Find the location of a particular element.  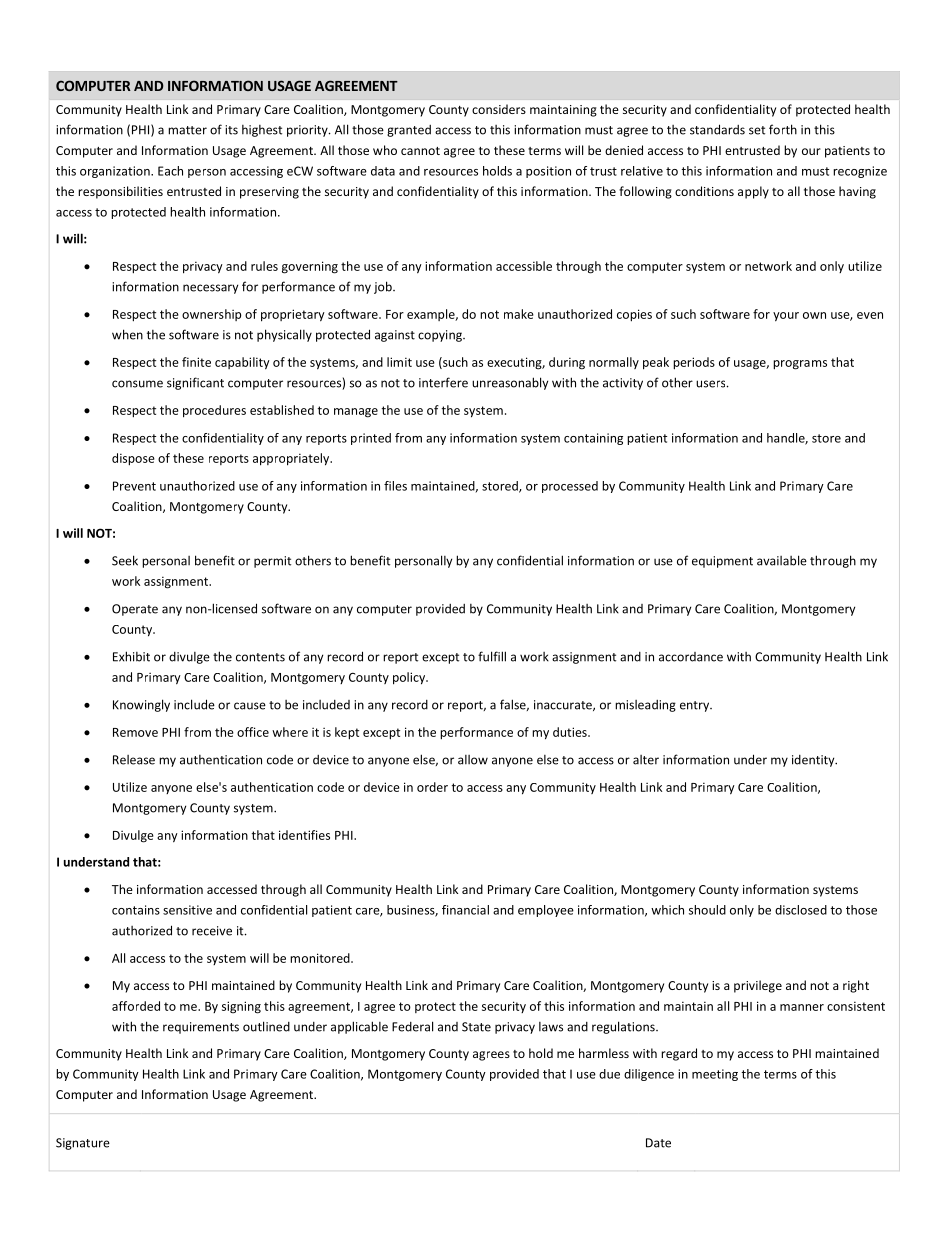

set is located at coordinates (757, 130).
